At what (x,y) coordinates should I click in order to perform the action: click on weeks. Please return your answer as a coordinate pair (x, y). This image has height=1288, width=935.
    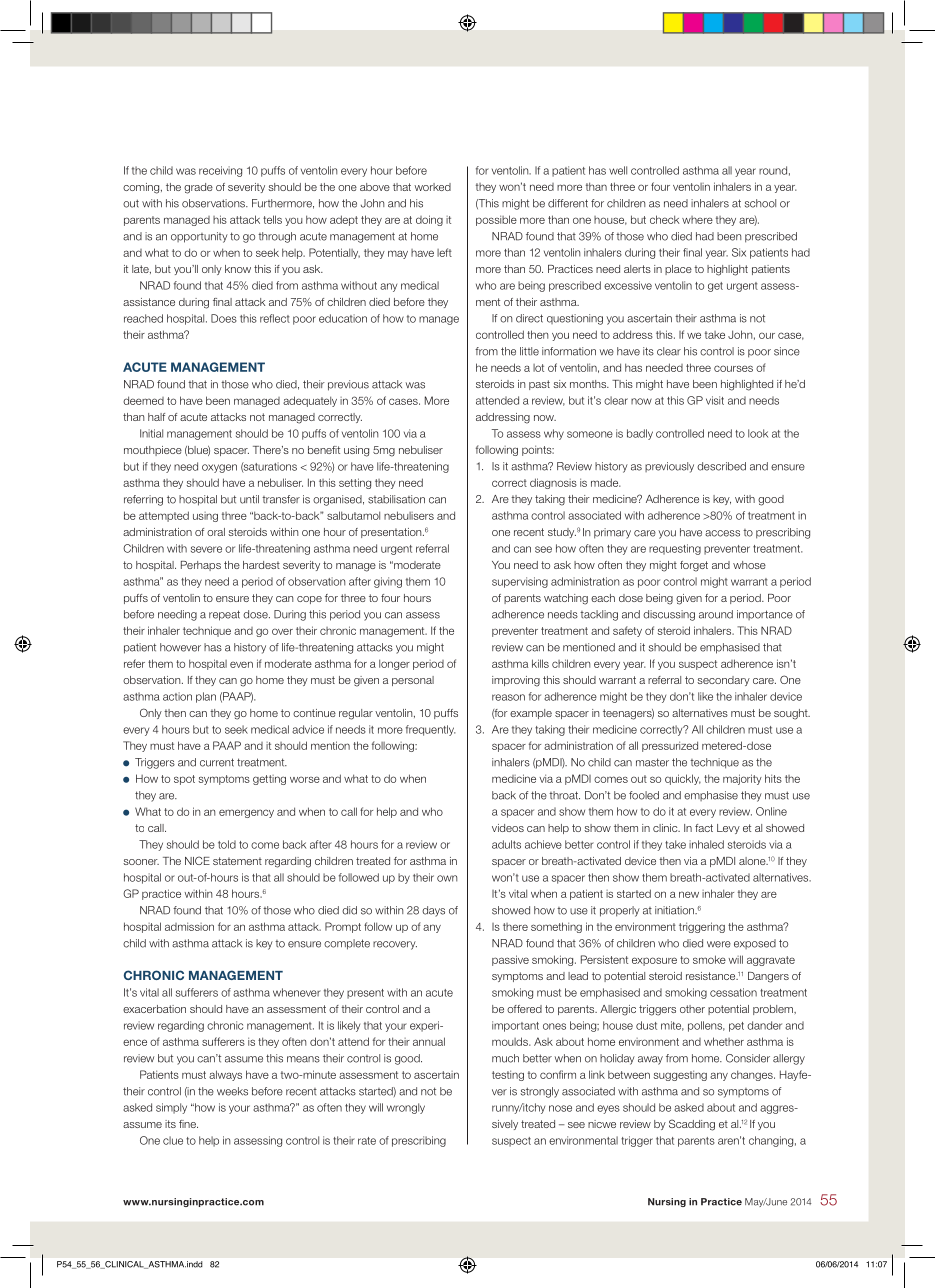
    Looking at the image, I should click on (232, 1091).
